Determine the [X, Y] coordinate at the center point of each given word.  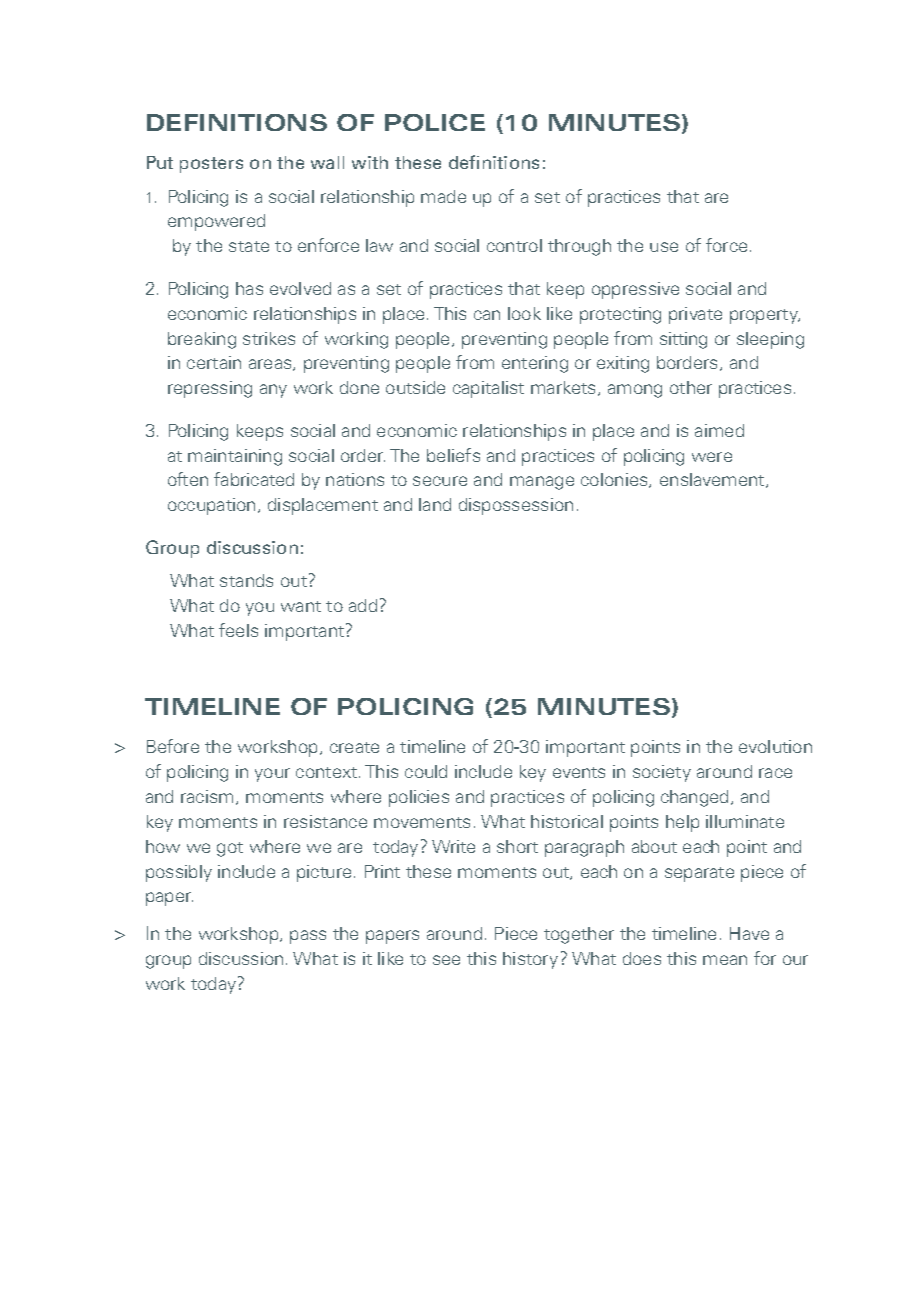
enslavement [713, 480]
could [426, 771]
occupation [211, 506]
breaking [202, 340]
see [446, 960]
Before [173, 746]
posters [211, 165]
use [664, 247]
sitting [683, 340]
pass [308, 937]
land [435, 504]
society [662, 773]
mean [725, 960]
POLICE [435, 122]
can [487, 315]
